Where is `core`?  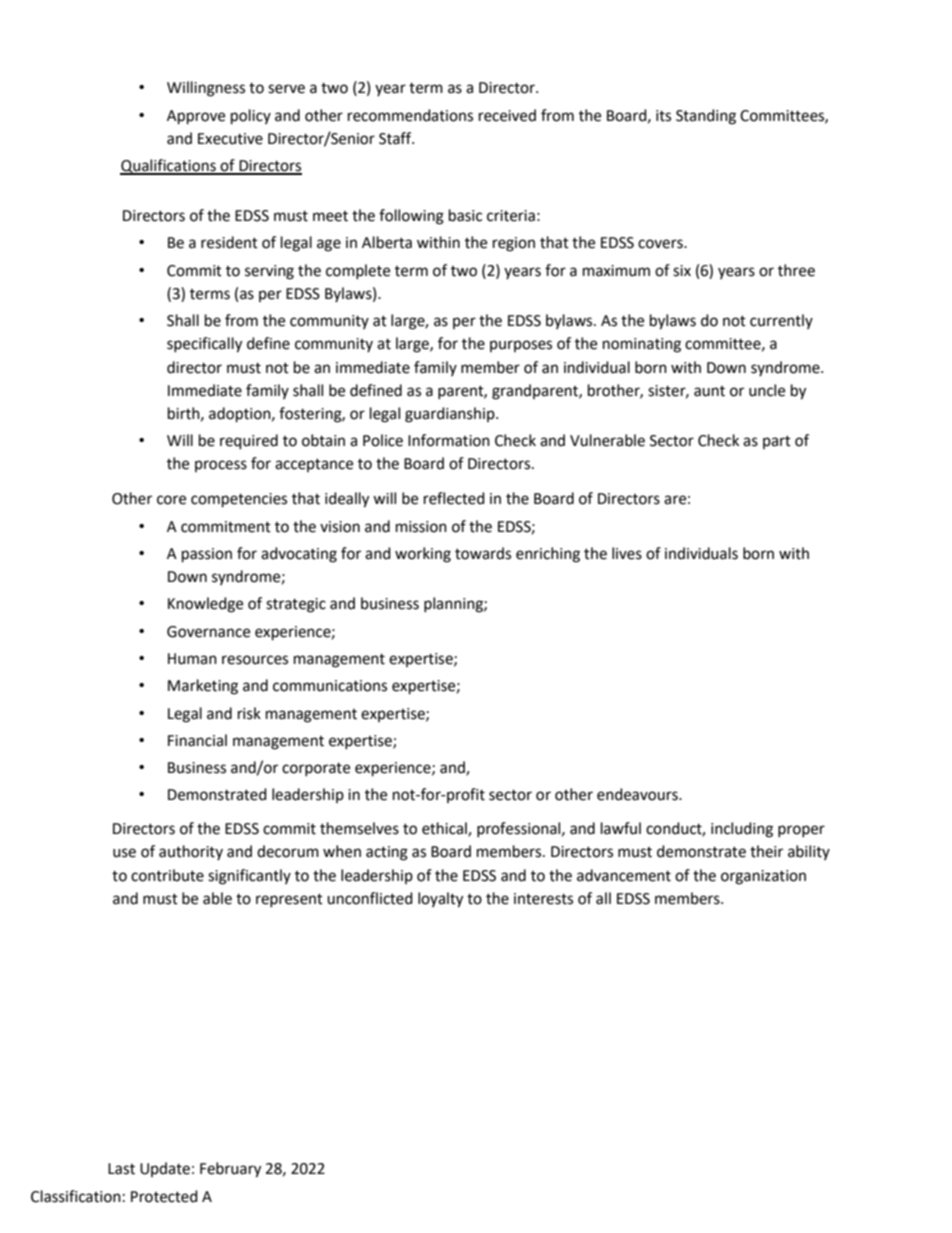
core is located at coordinates (171, 500).
